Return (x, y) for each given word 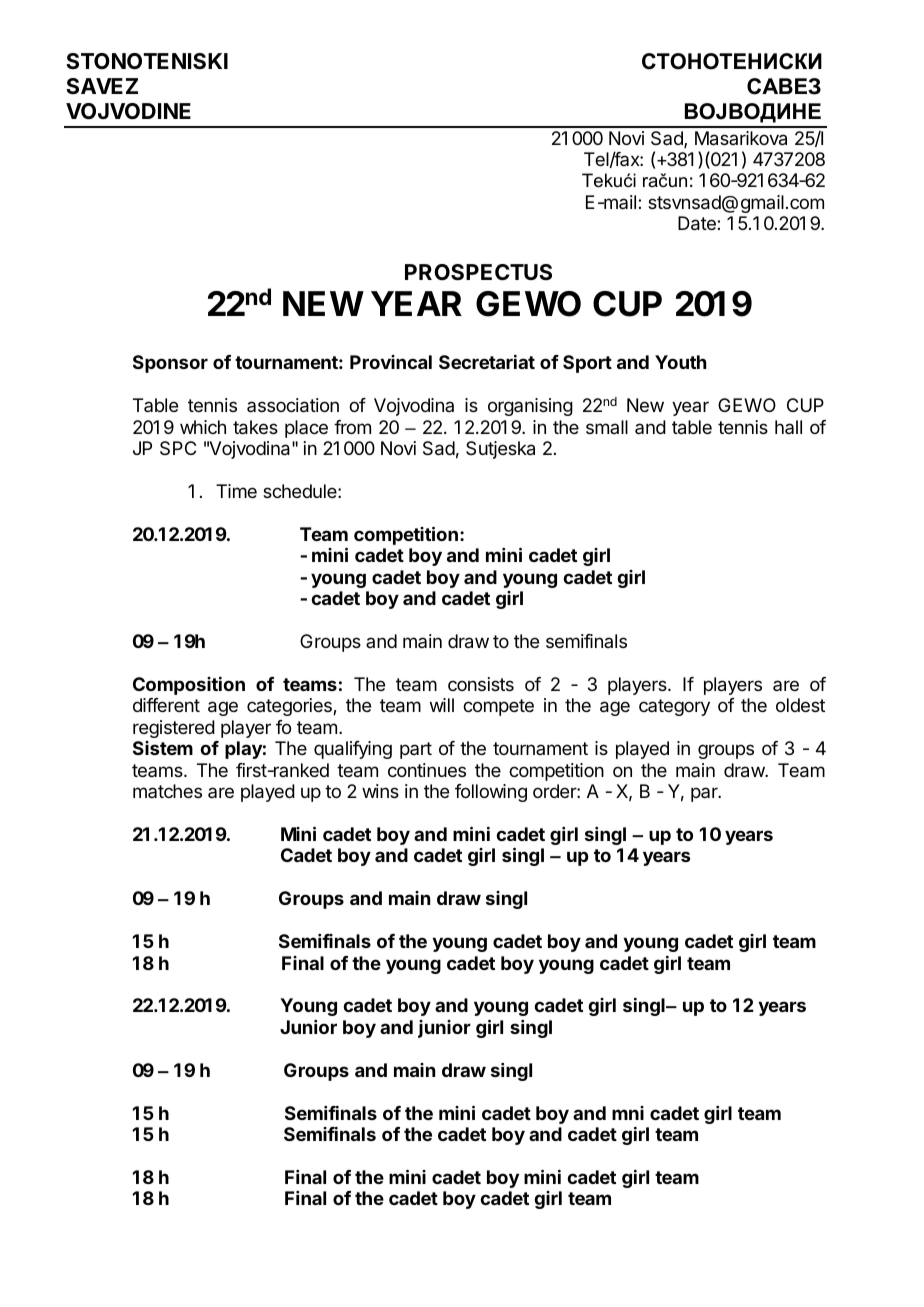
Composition (189, 686)
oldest (800, 705)
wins (380, 791)
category (674, 707)
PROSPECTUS (478, 272)
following (491, 793)
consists (481, 684)
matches (167, 791)
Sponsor (170, 364)
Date (698, 223)
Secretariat (487, 362)
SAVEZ (102, 86)
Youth (680, 362)
